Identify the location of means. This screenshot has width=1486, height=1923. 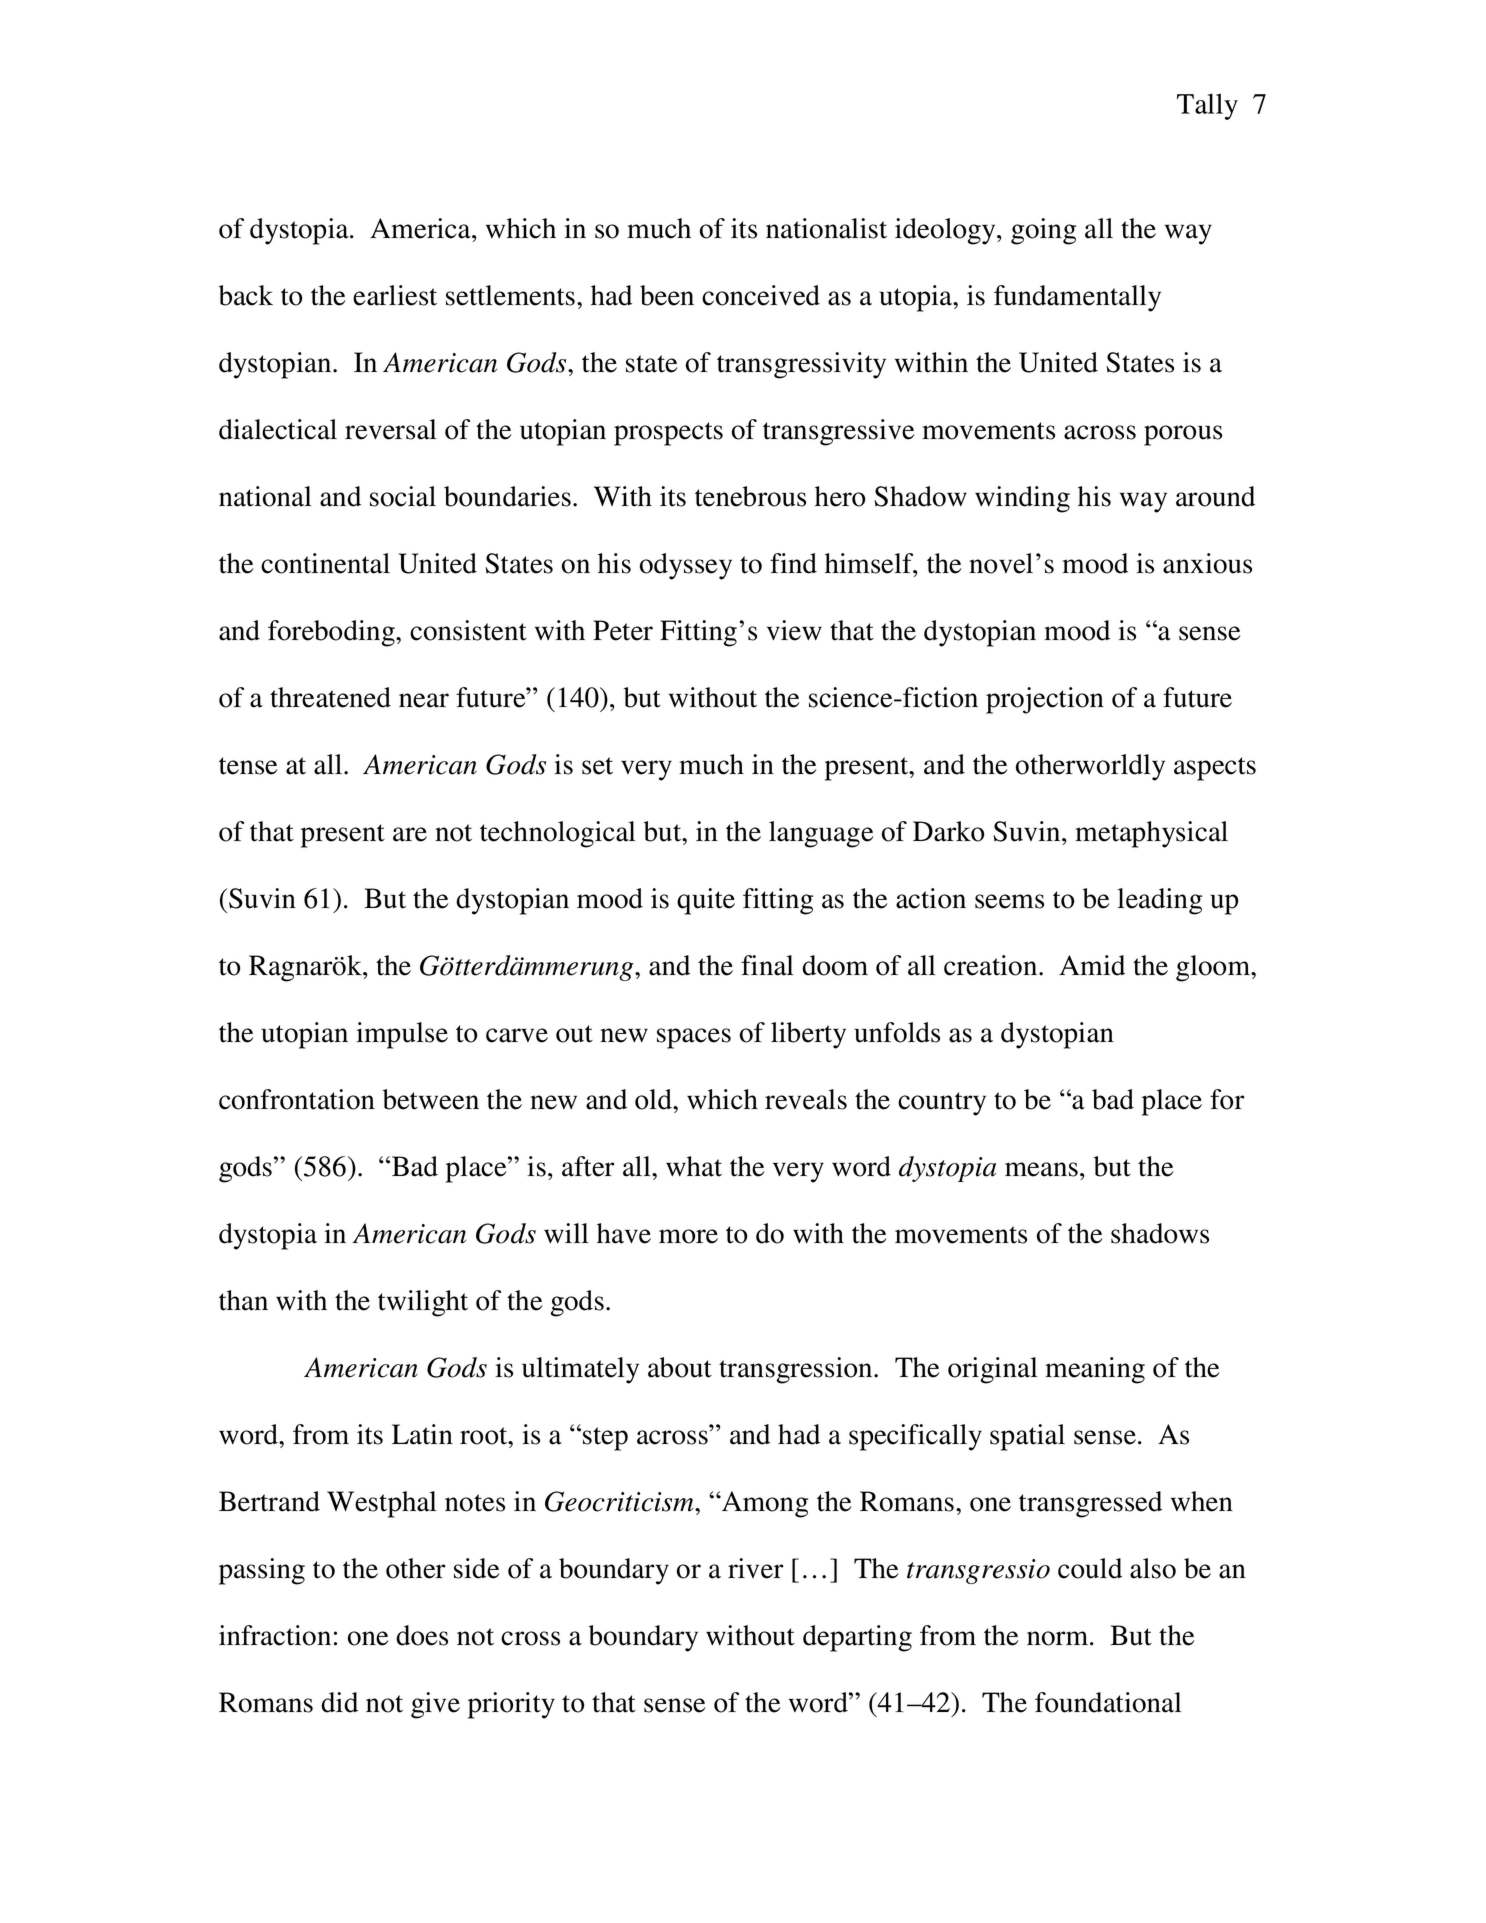
(1041, 1169).
